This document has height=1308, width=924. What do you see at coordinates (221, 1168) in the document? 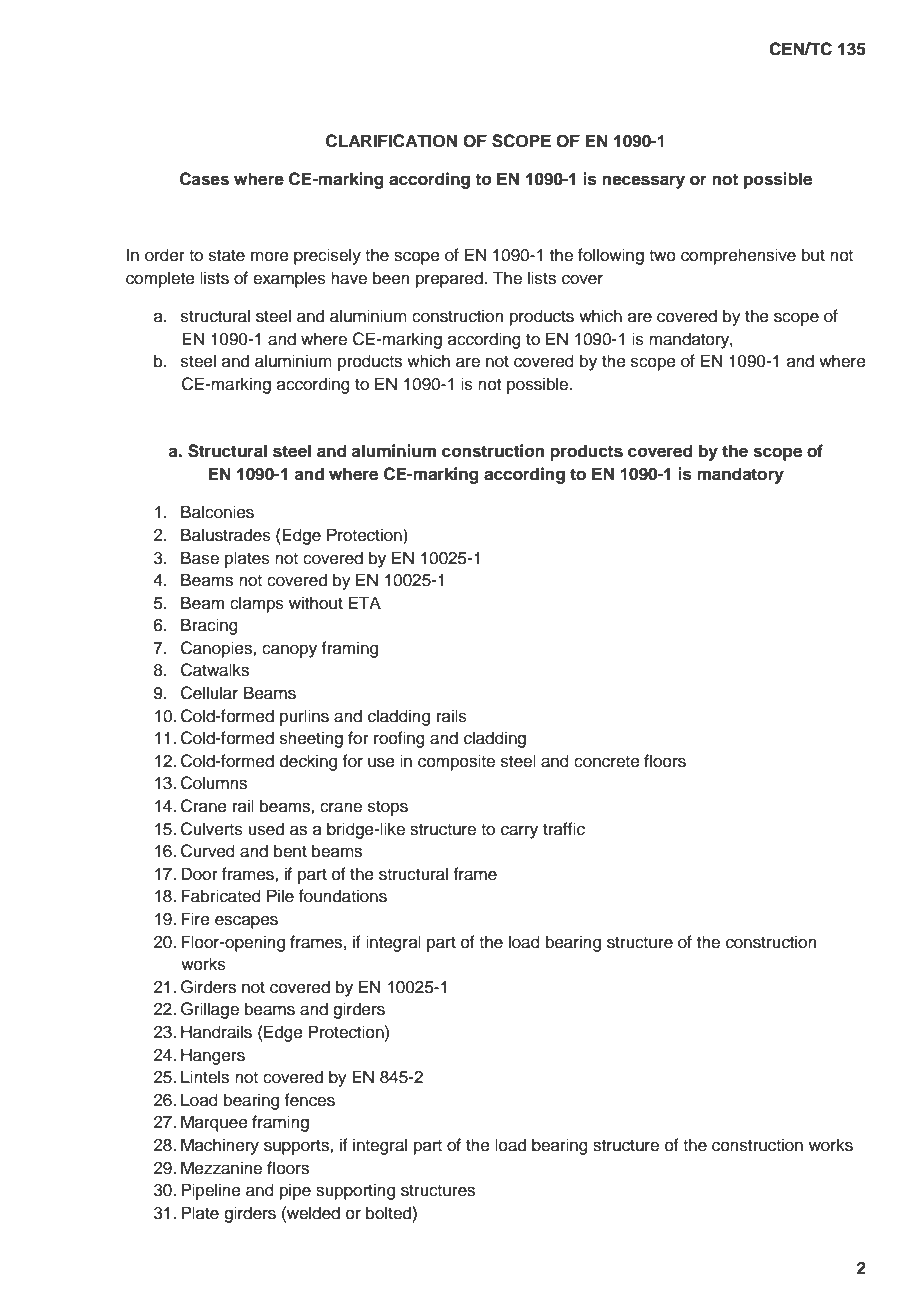
I see `Mezzanine` at bounding box center [221, 1168].
